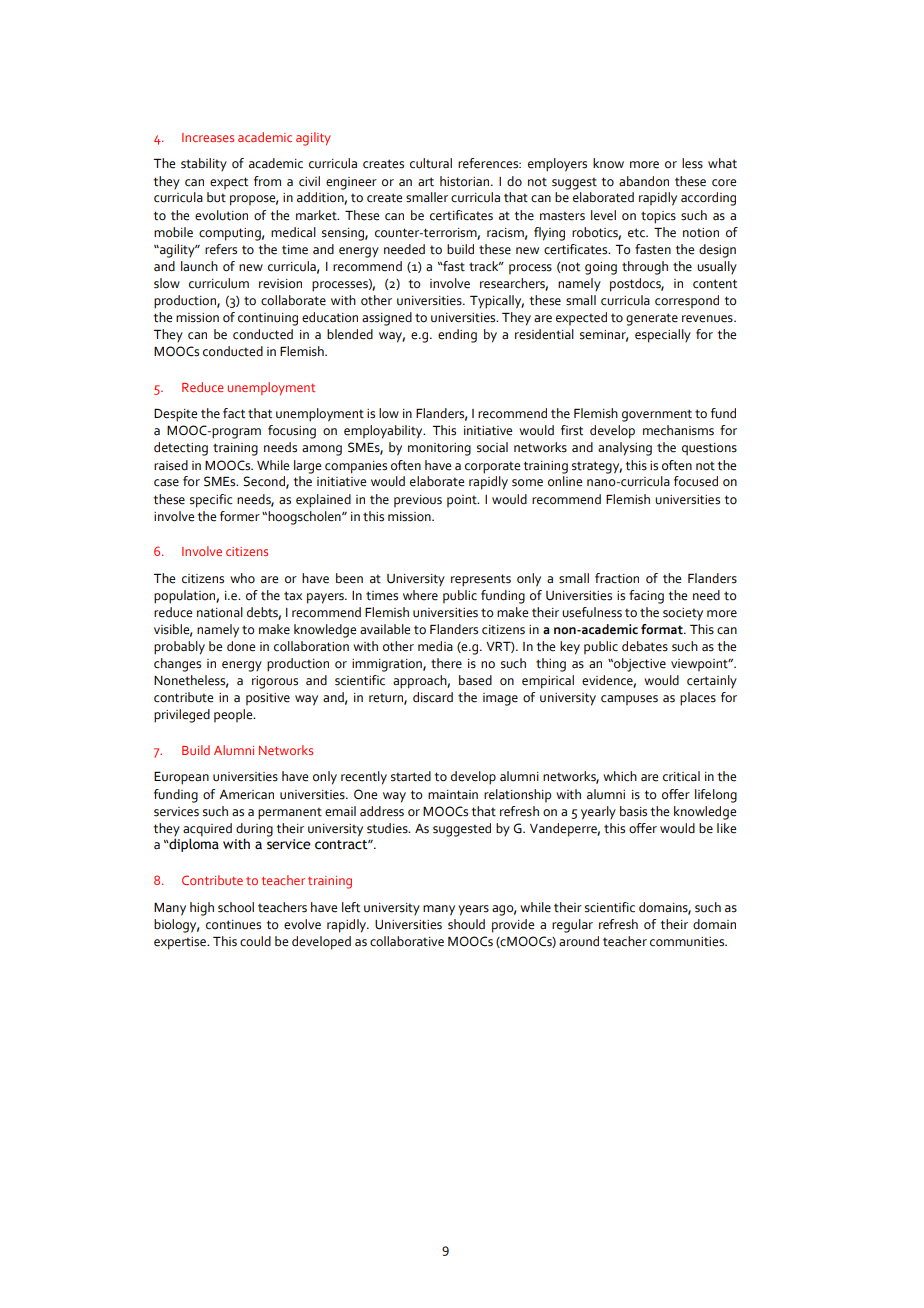 This screenshot has height=1308, width=924. Describe the element at coordinates (233, 925) in the screenshot. I see `continues` at that location.
